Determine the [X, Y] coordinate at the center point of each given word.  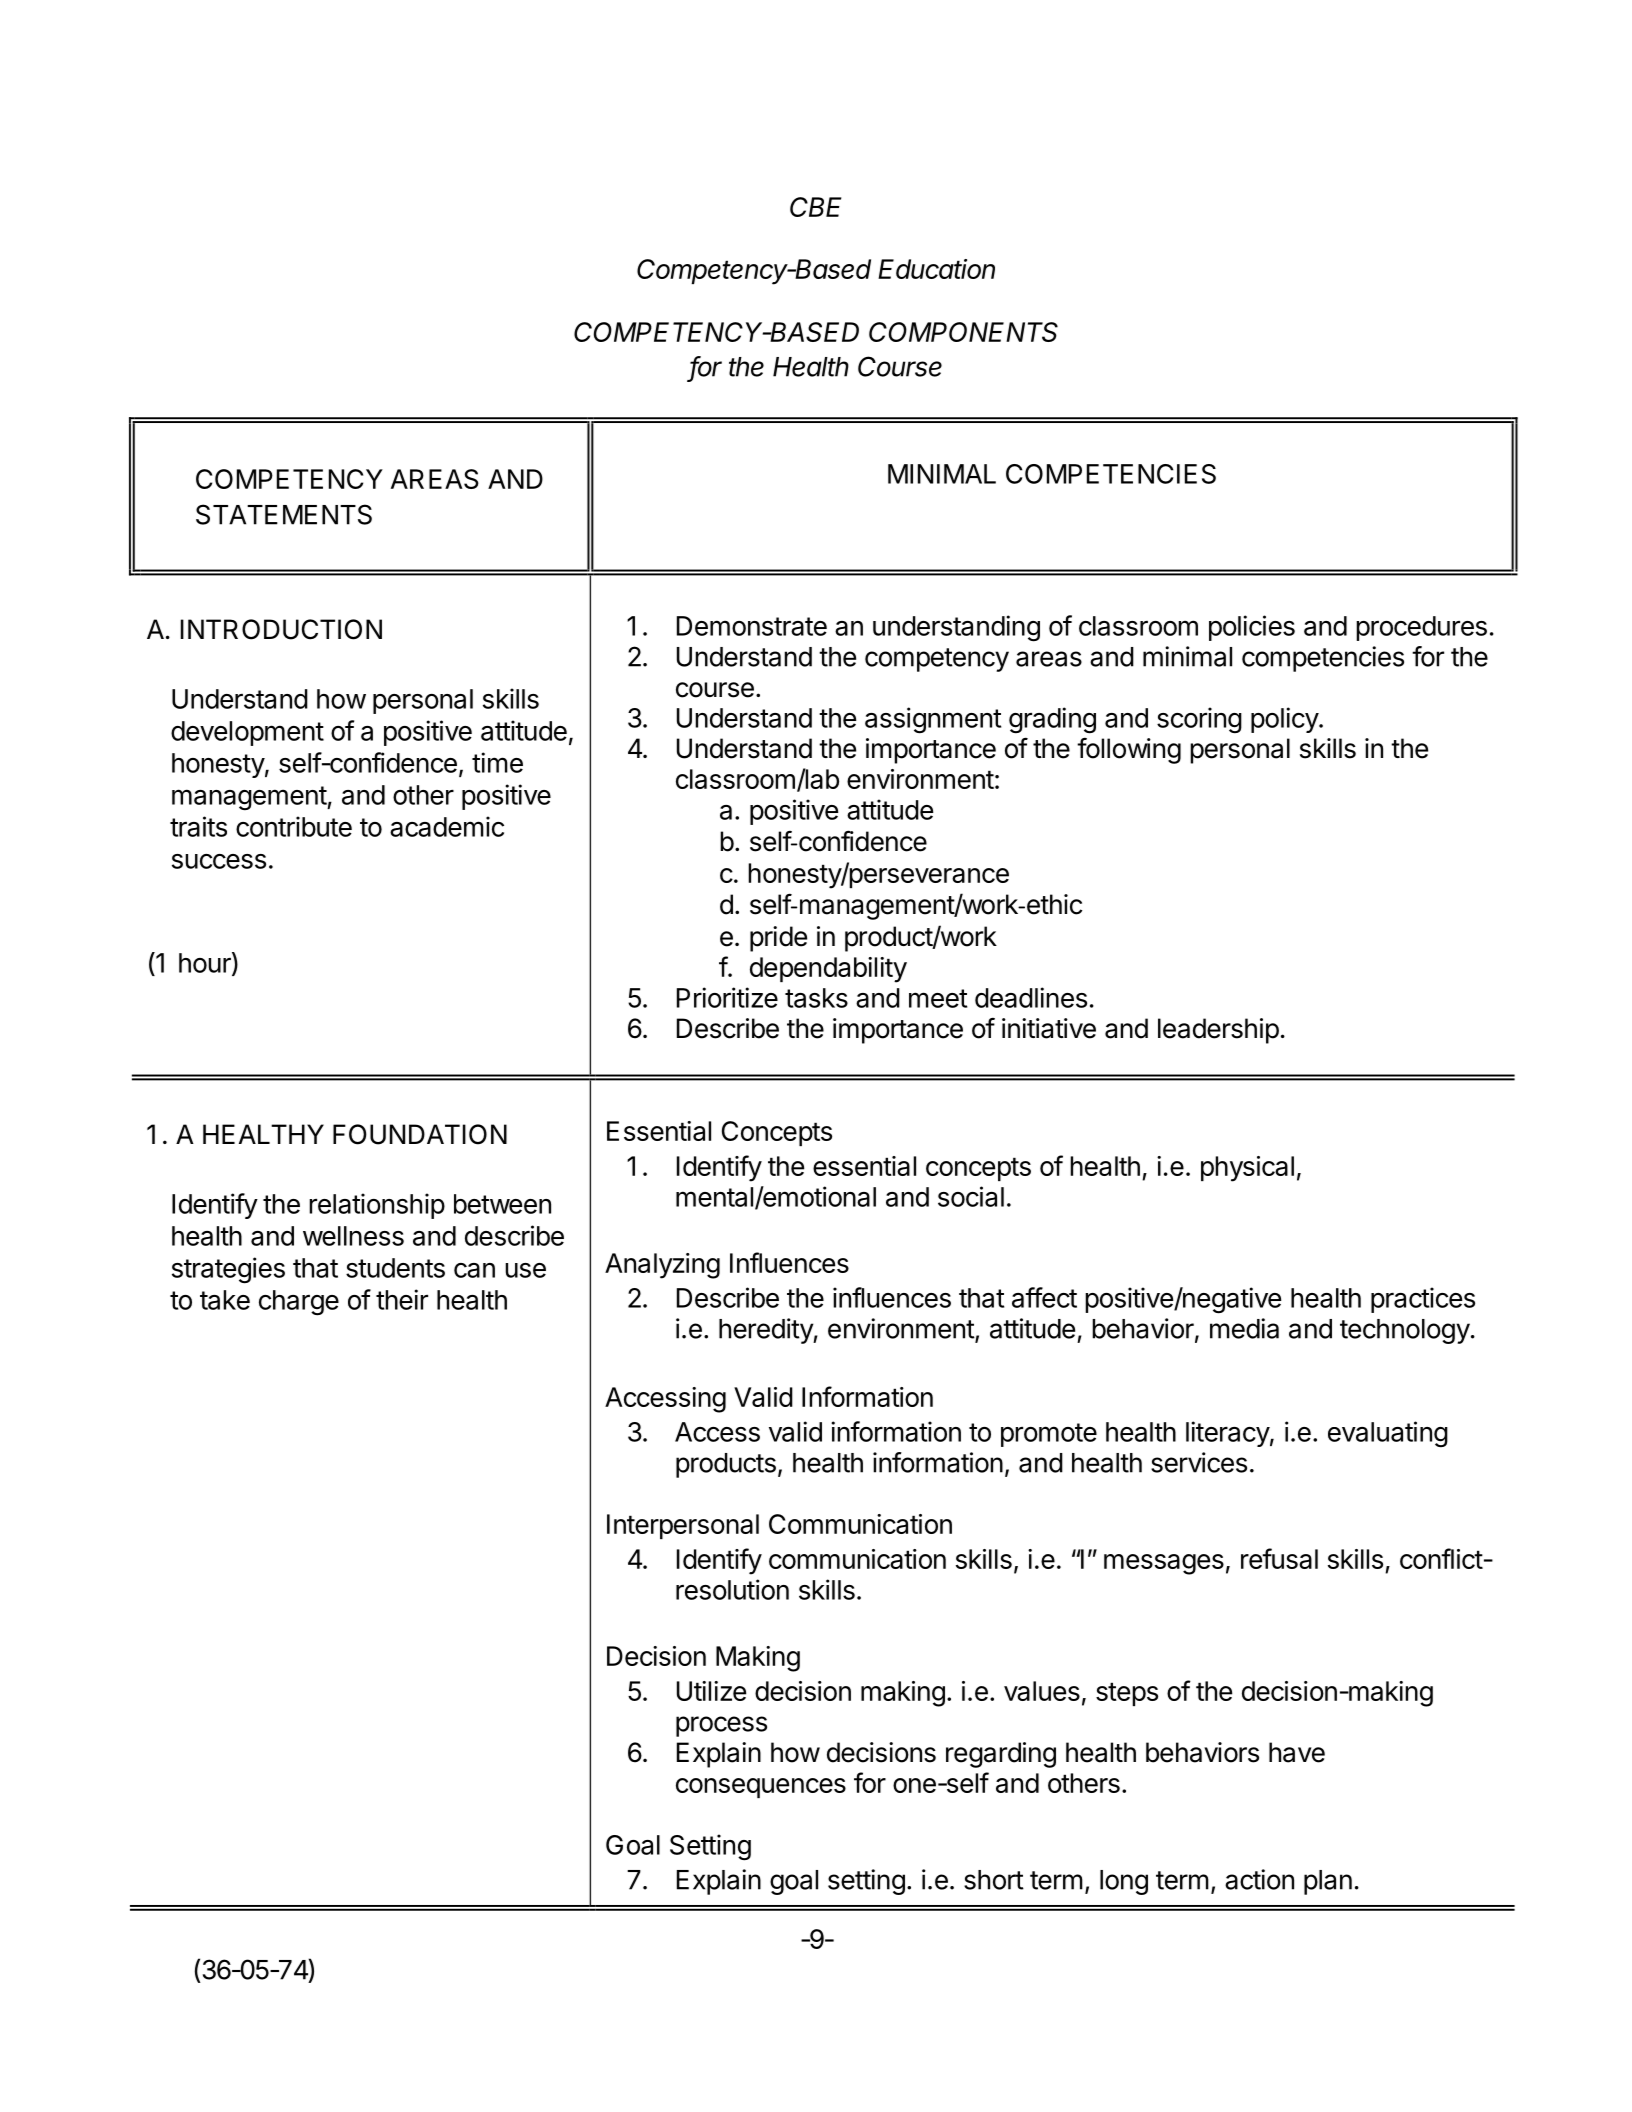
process [721, 1726]
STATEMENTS [284, 514]
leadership [1218, 1031]
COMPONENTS [963, 332]
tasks [816, 998]
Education [936, 269]
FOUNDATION [420, 1134]
